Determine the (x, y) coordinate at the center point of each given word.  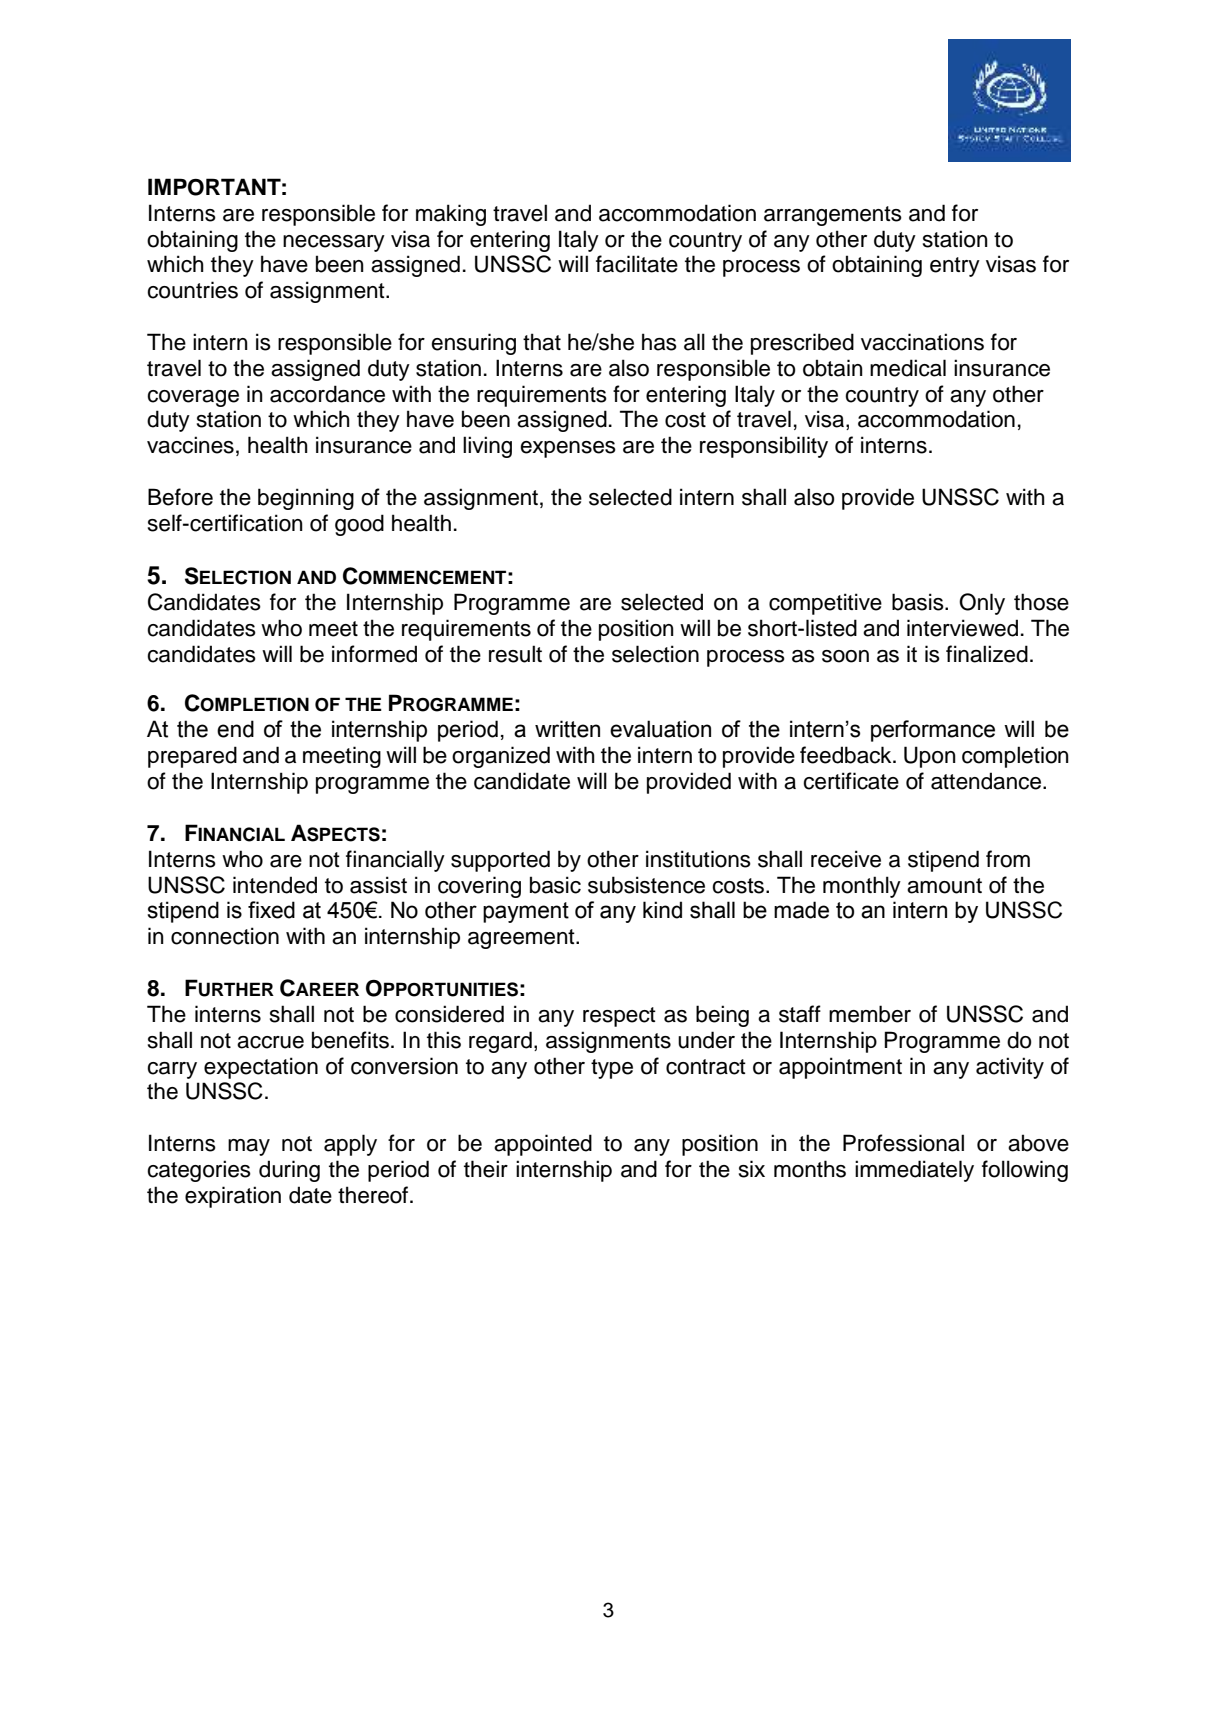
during (289, 1171)
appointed (543, 1145)
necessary (334, 243)
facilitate (637, 264)
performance (933, 731)
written (567, 729)
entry (955, 267)
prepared (192, 757)
